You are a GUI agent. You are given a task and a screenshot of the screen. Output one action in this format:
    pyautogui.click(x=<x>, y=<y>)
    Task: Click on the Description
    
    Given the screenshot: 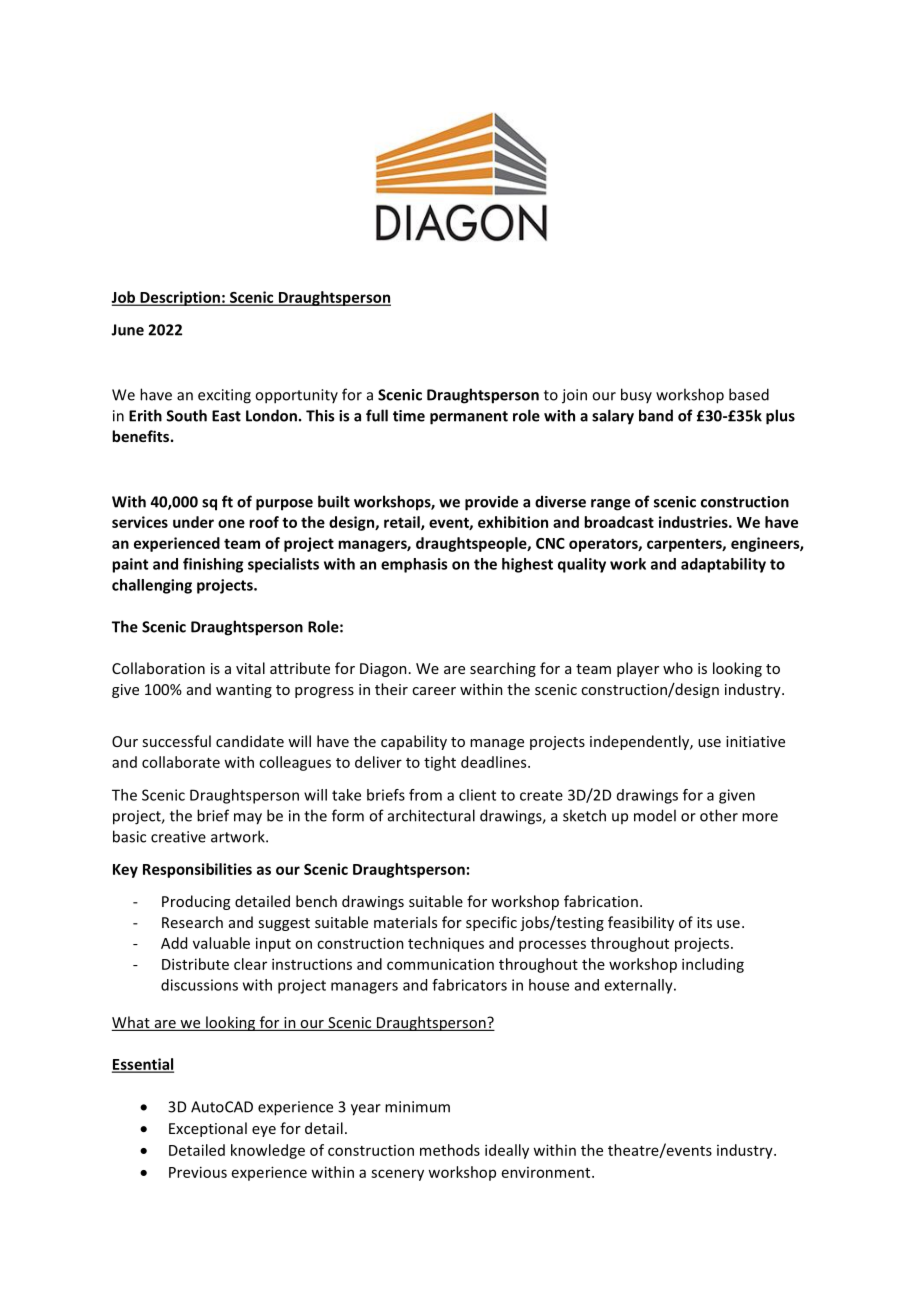 What is the action you would take?
    pyautogui.click(x=180, y=298)
